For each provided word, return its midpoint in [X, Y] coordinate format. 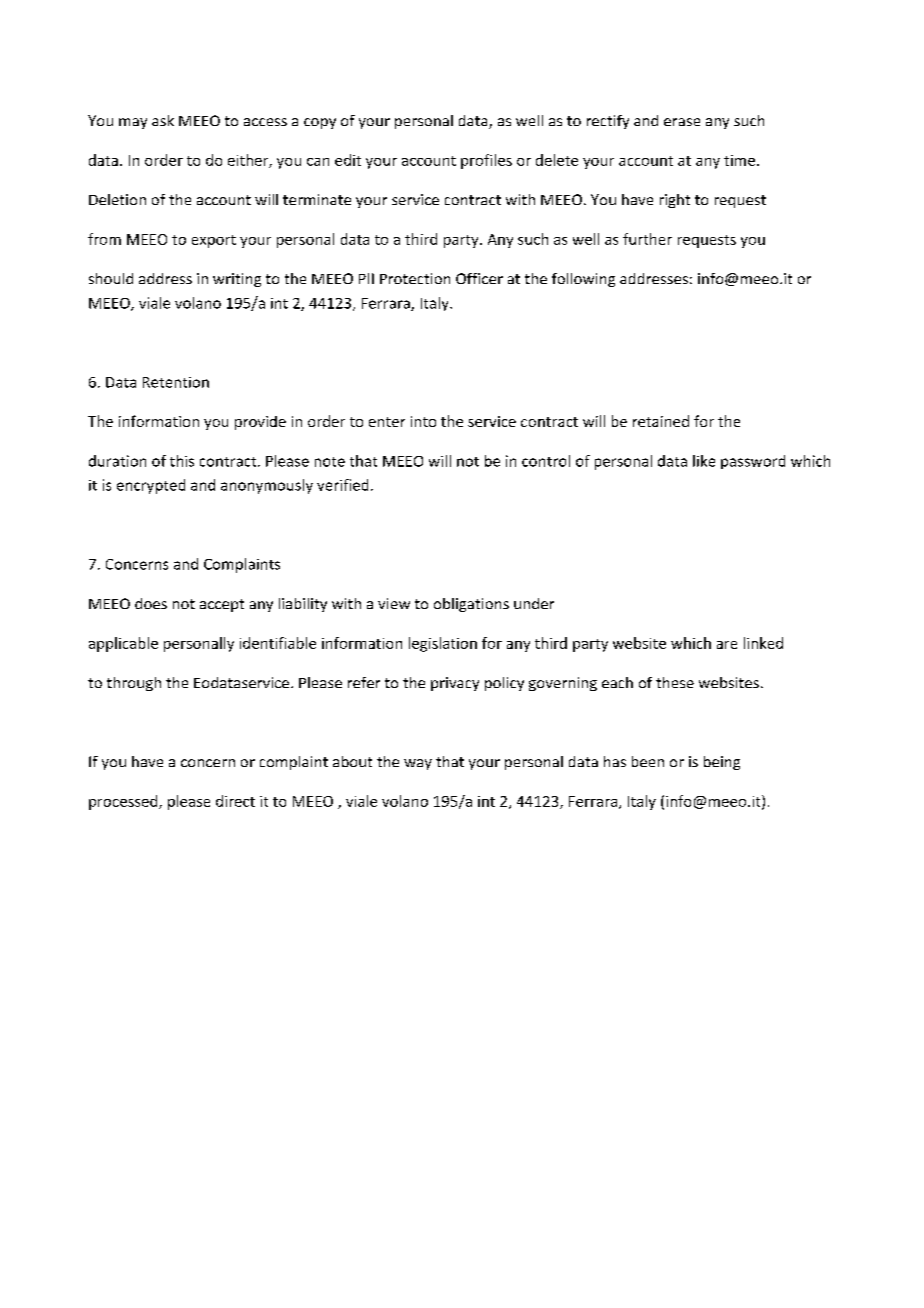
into [423, 421]
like [704, 461]
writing [237, 280]
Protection [415, 278]
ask [163, 120]
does [151, 603]
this [182, 461]
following [583, 280]
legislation [443, 644]
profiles [486, 161]
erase [682, 122]
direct [235, 801]
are [727, 645]
